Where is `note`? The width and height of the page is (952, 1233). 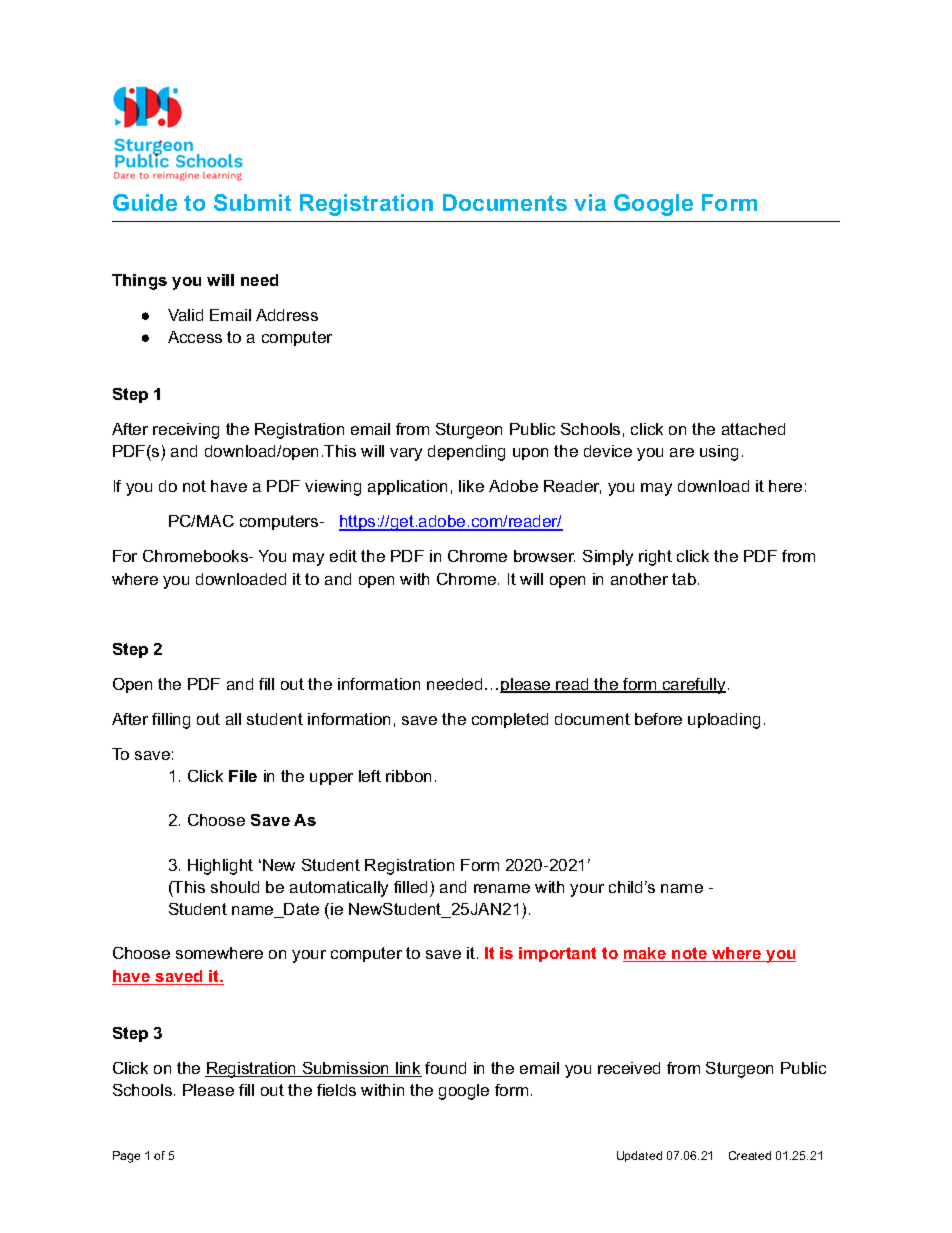 note is located at coordinates (690, 954).
